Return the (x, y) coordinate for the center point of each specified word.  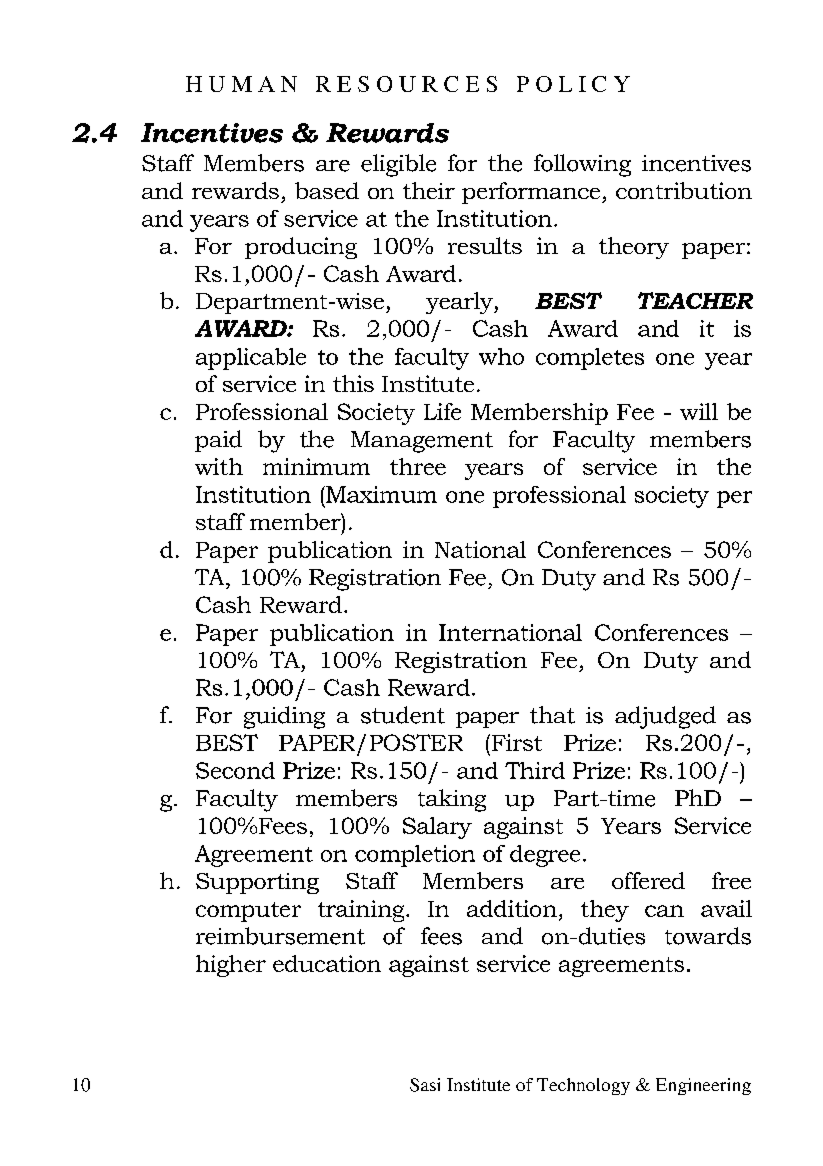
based (327, 190)
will (699, 411)
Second (235, 770)
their (429, 190)
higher (231, 966)
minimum (316, 466)
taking (452, 800)
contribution (684, 190)
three (418, 466)
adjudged (665, 717)
